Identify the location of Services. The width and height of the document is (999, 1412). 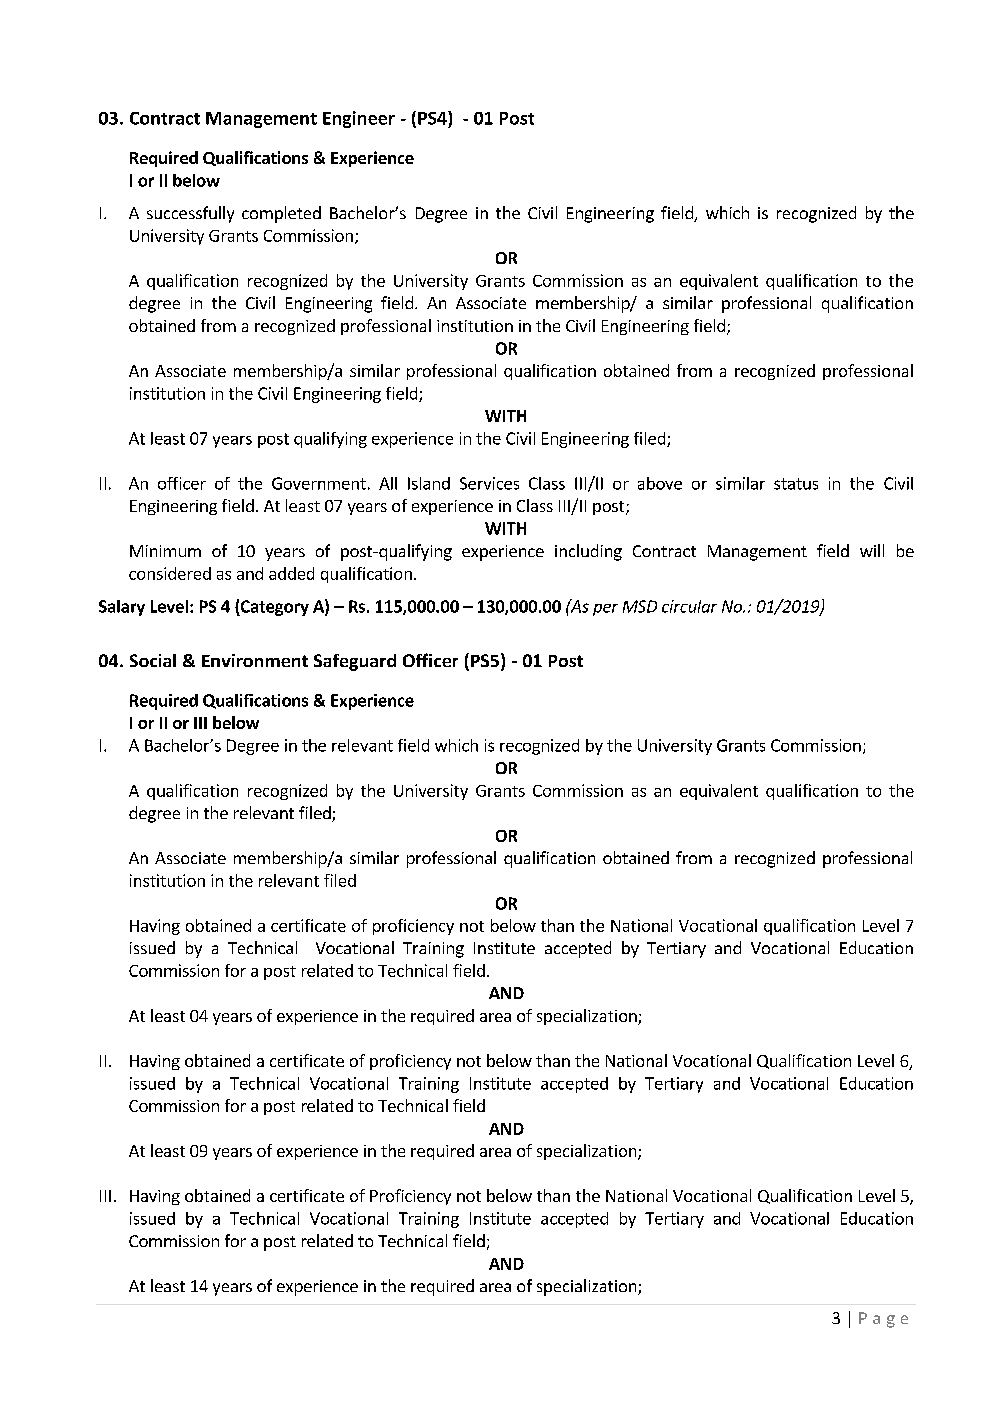
(489, 483).
